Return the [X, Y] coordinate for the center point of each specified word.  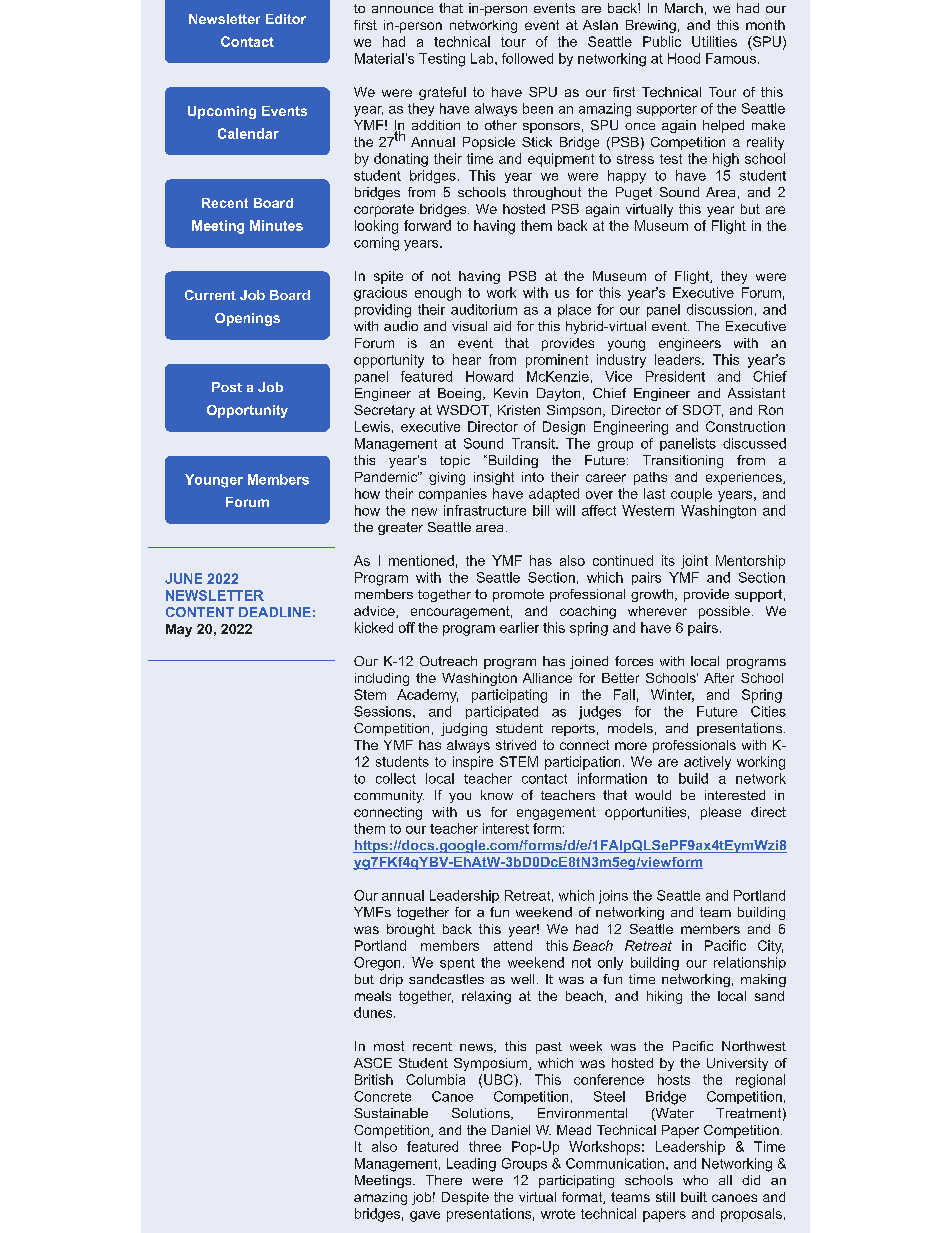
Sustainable [391, 1113]
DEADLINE [275, 612]
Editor [286, 19]
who [695, 1180]
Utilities [714, 41]
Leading [471, 1165]
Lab [483, 58]
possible [724, 612]
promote [518, 595]
